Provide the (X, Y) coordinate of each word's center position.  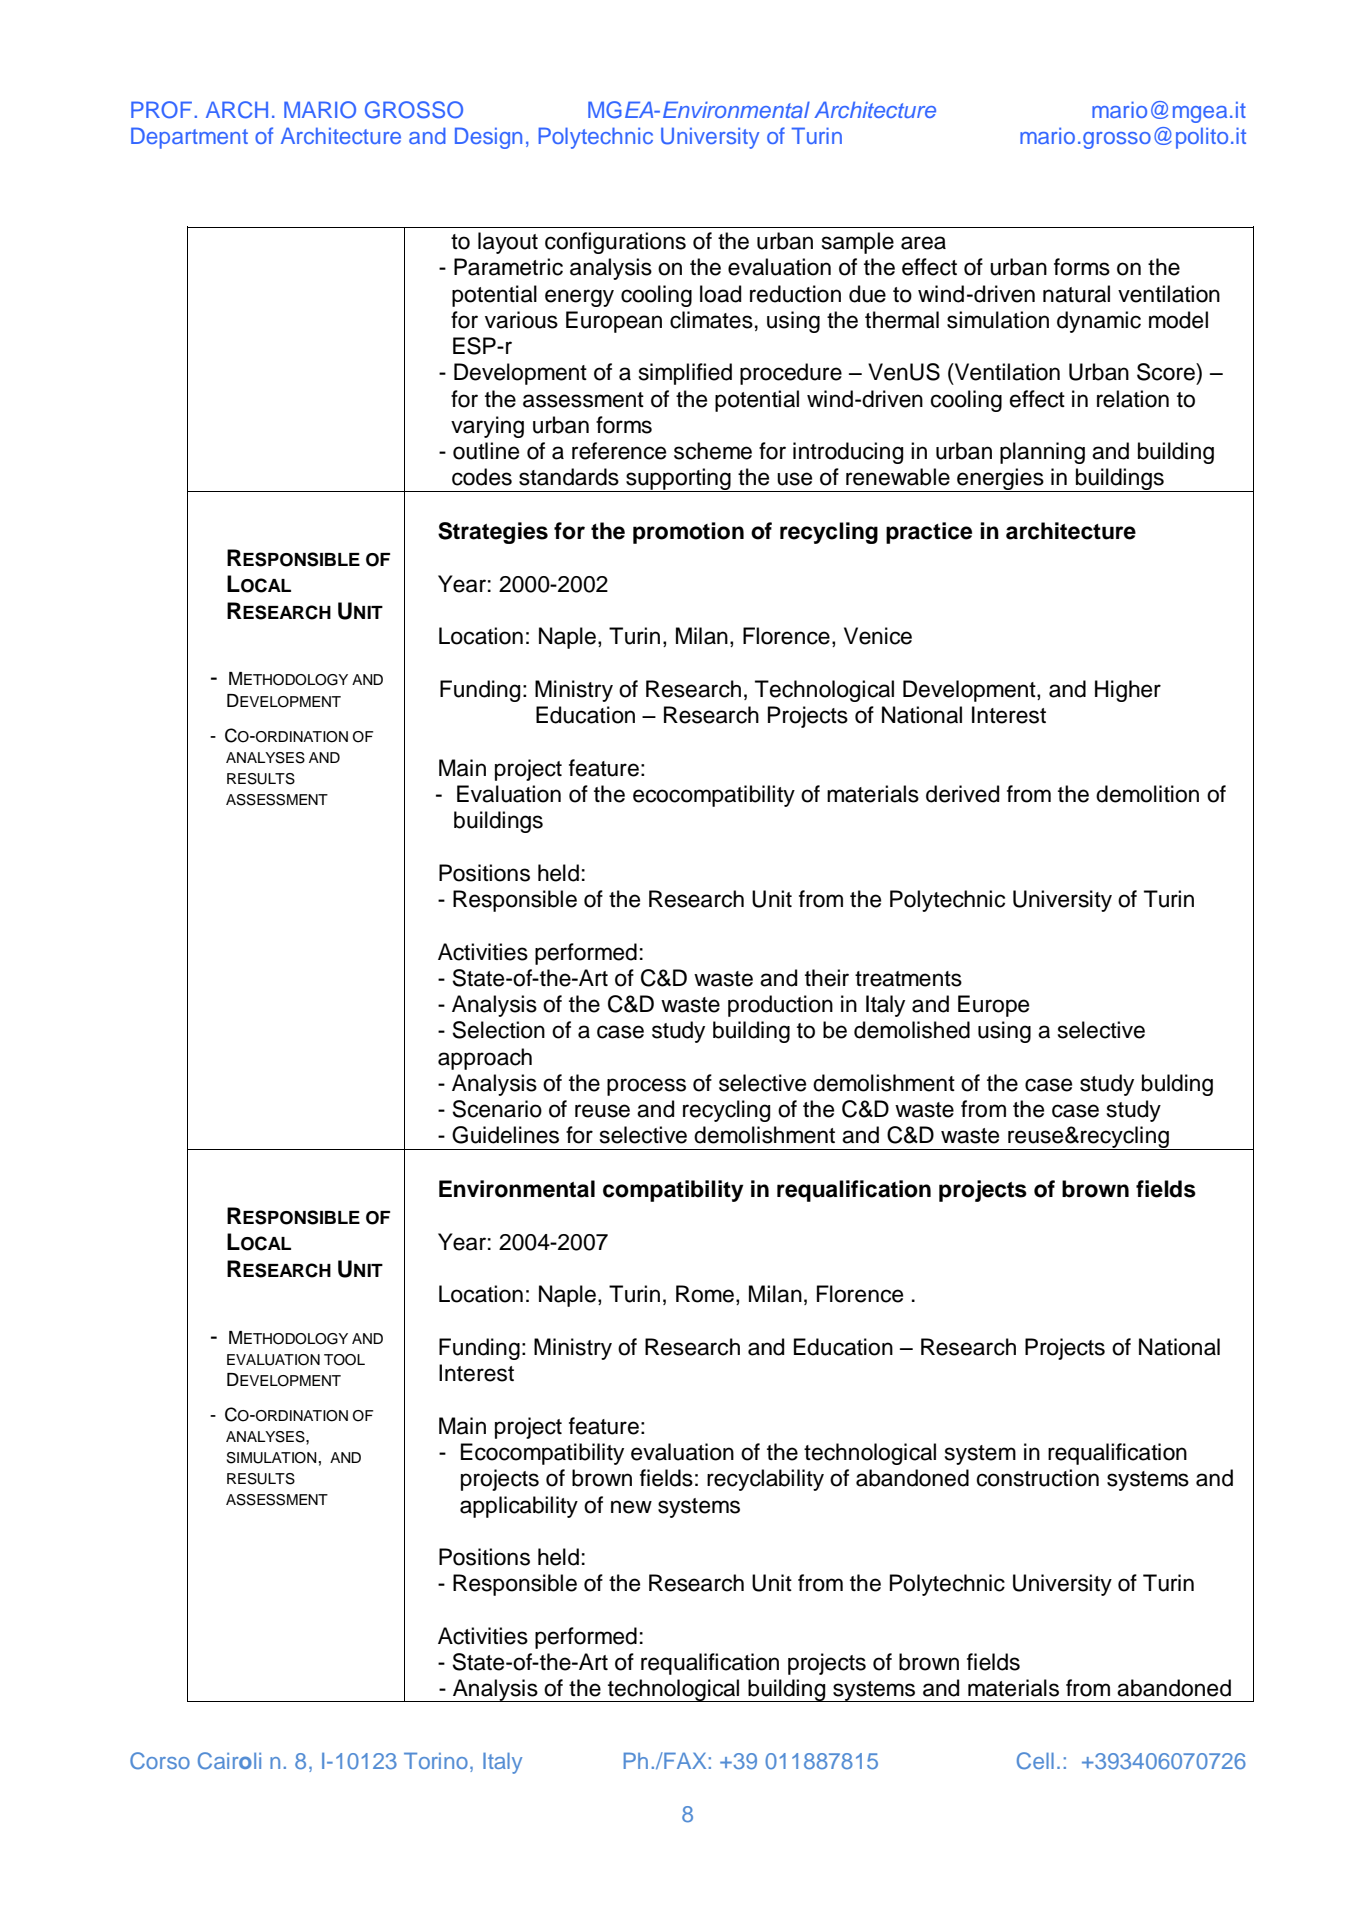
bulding (1177, 1085)
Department (189, 138)
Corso (160, 1760)
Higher (1128, 691)
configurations (615, 243)
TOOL (344, 1360)
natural (1076, 294)
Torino (436, 1760)
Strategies (493, 533)
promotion (688, 533)
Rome (705, 1294)
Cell (1035, 1761)
